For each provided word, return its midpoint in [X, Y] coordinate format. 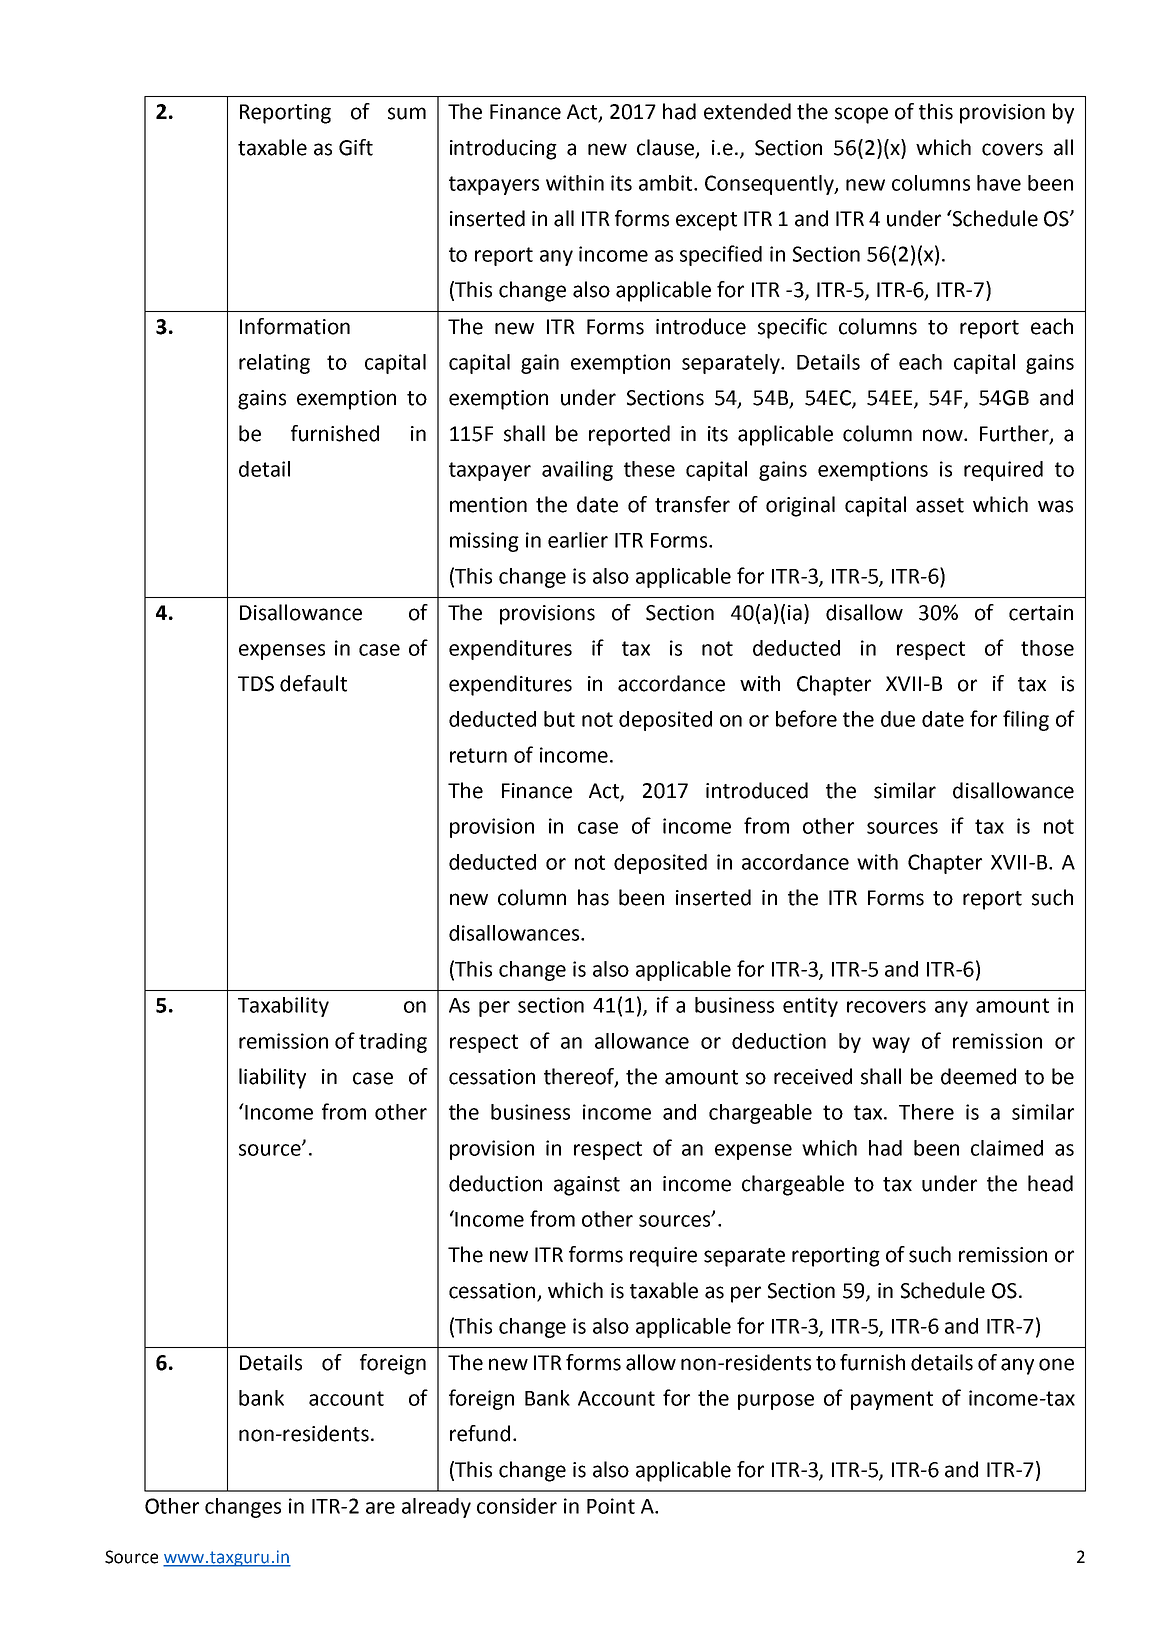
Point [611, 1506]
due [898, 719]
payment [892, 1400]
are [380, 1508]
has [593, 897]
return [478, 755]
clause [667, 148]
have [999, 183]
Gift [356, 147]
